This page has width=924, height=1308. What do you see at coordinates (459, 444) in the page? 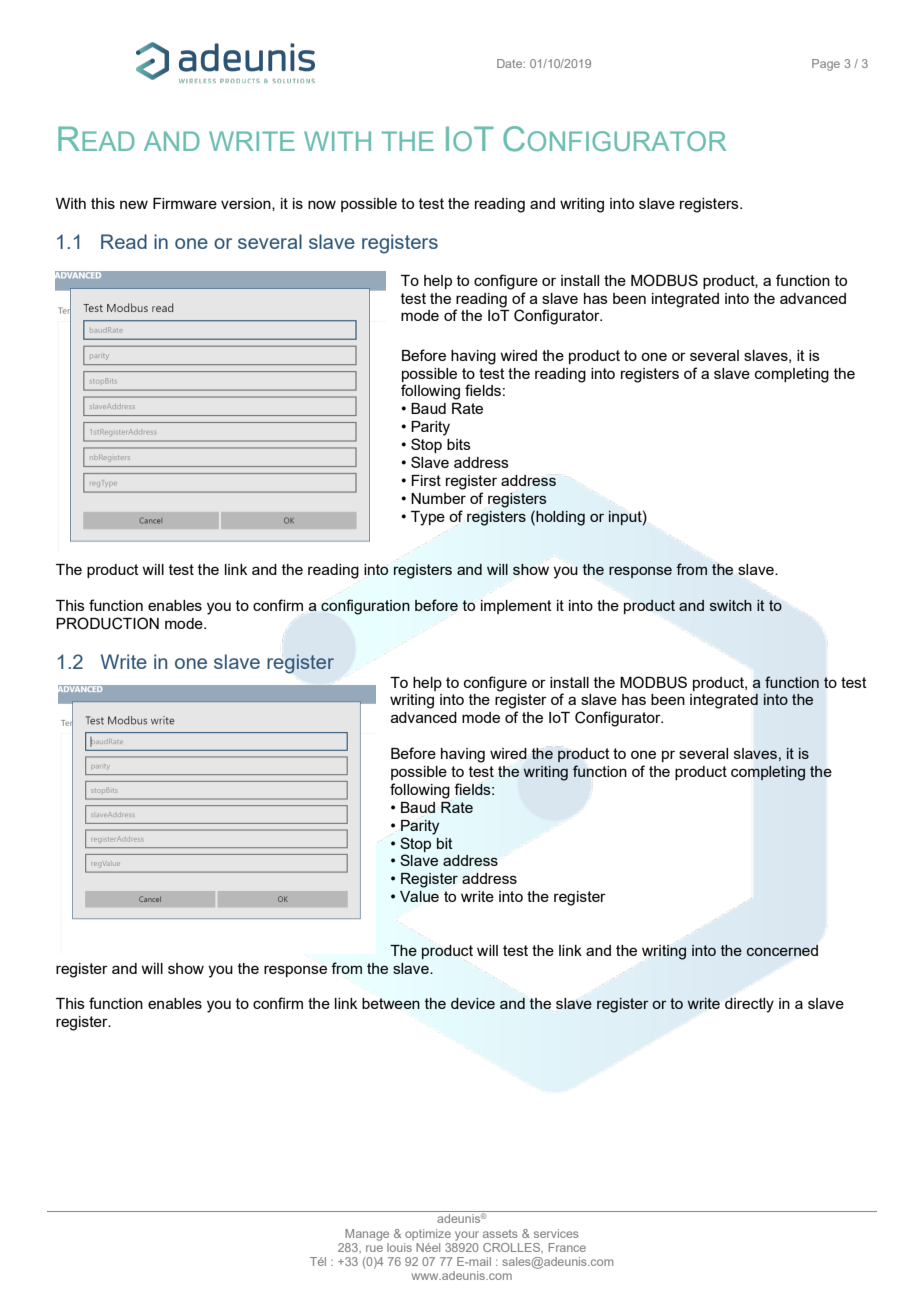
I see `bits` at bounding box center [459, 444].
